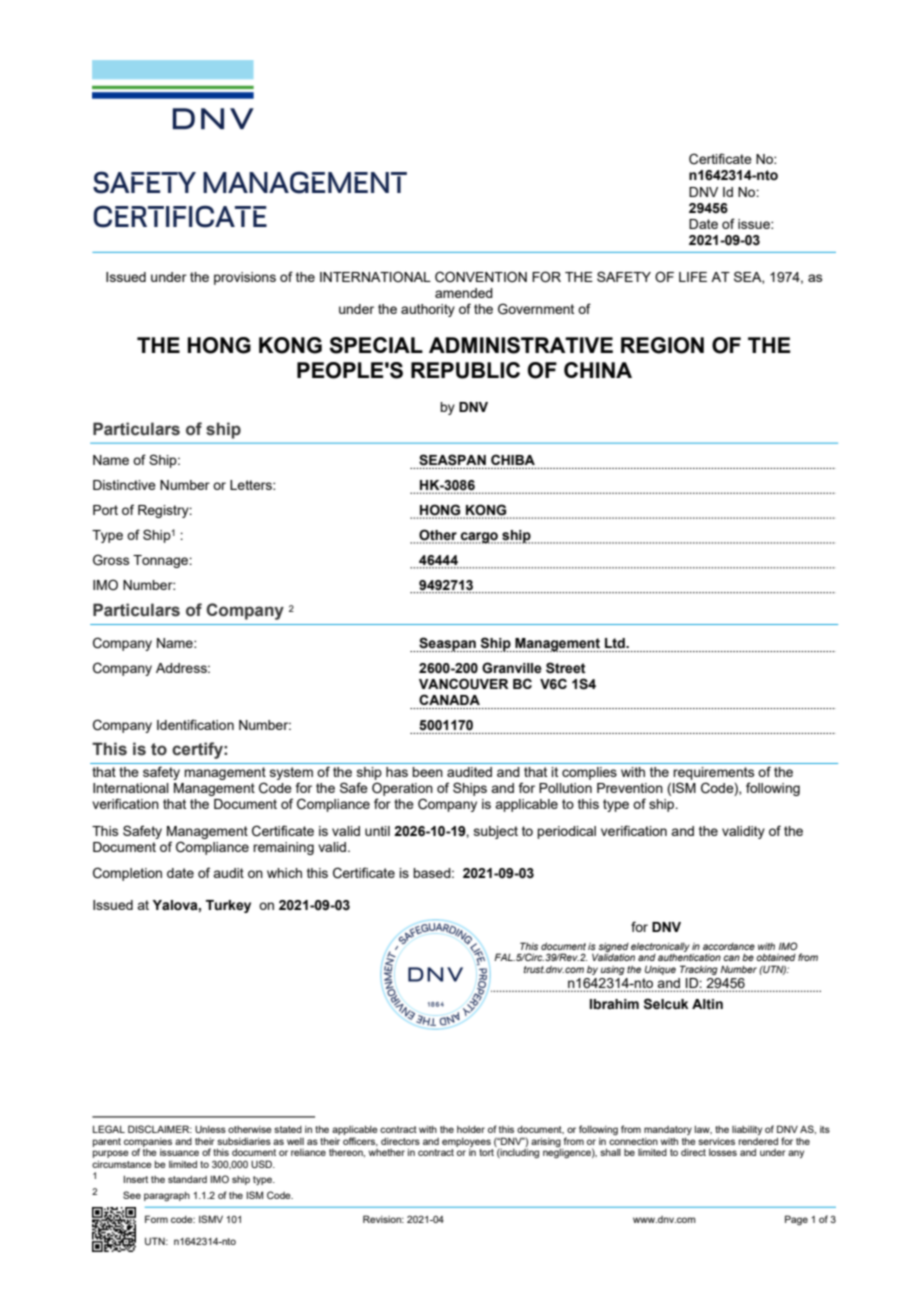 This screenshot has width=924, height=1308. I want to click on LIFE, so click(693, 277).
